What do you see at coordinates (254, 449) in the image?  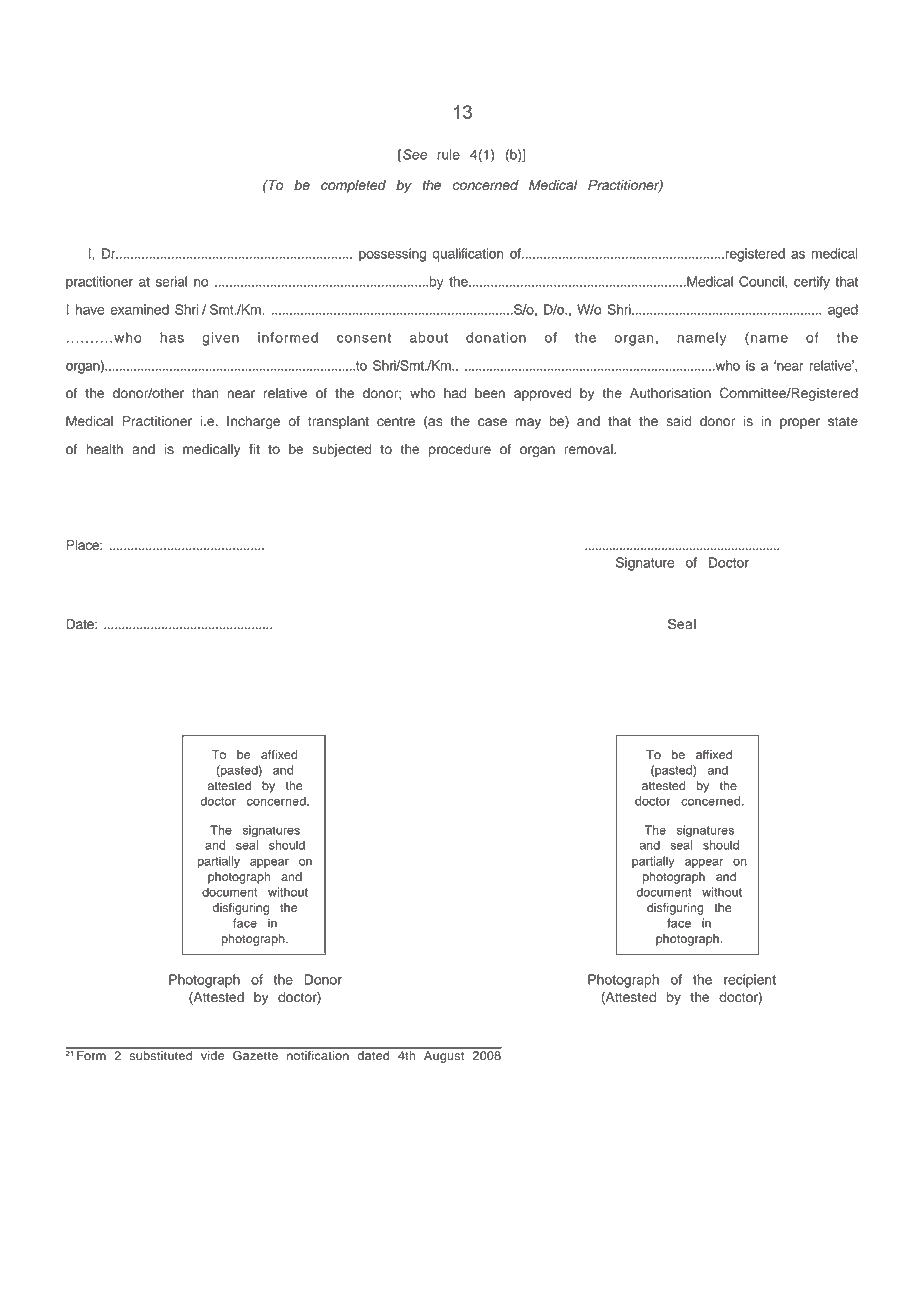 I see `fit` at bounding box center [254, 449].
